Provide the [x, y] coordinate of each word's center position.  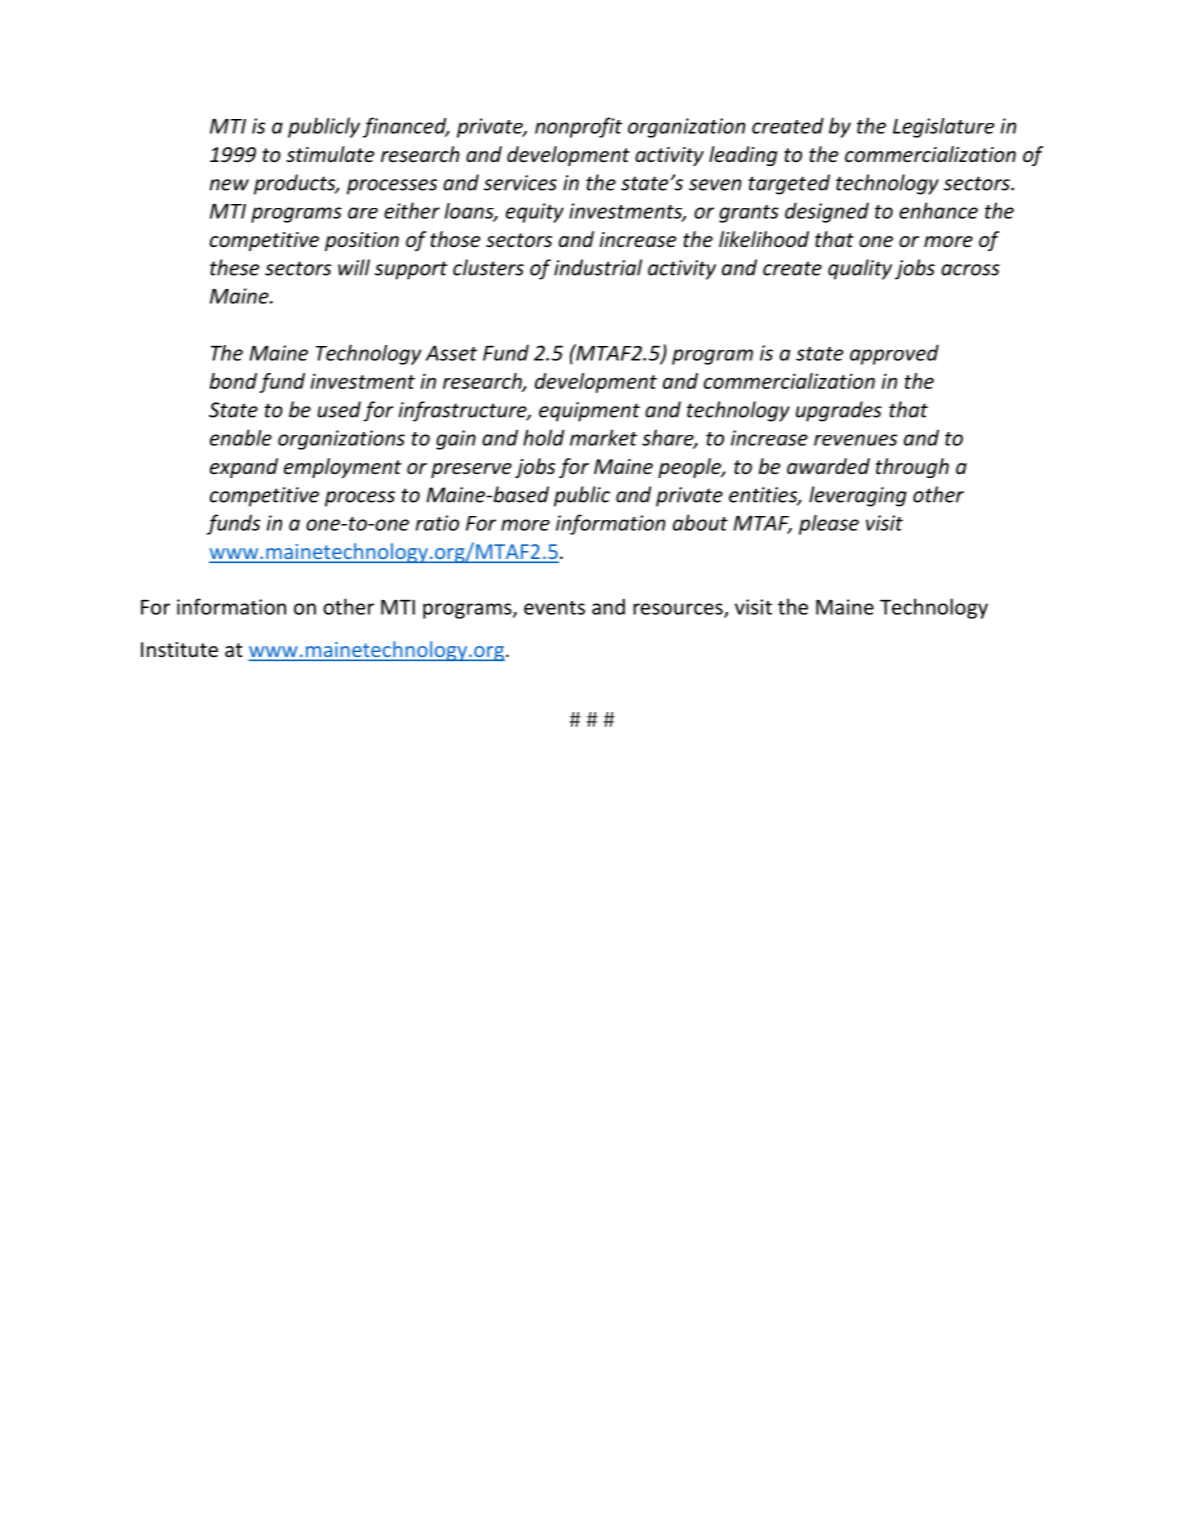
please [829, 525]
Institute [179, 650]
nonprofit [578, 127]
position [362, 241]
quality [860, 269]
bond [233, 381]
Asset [451, 353]
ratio [437, 523]
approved [894, 354]
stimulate [330, 154]
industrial [598, 267]
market [603, 437]
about [700, 522]
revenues [855, 440]
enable [241, 437]
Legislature [943, 128]
